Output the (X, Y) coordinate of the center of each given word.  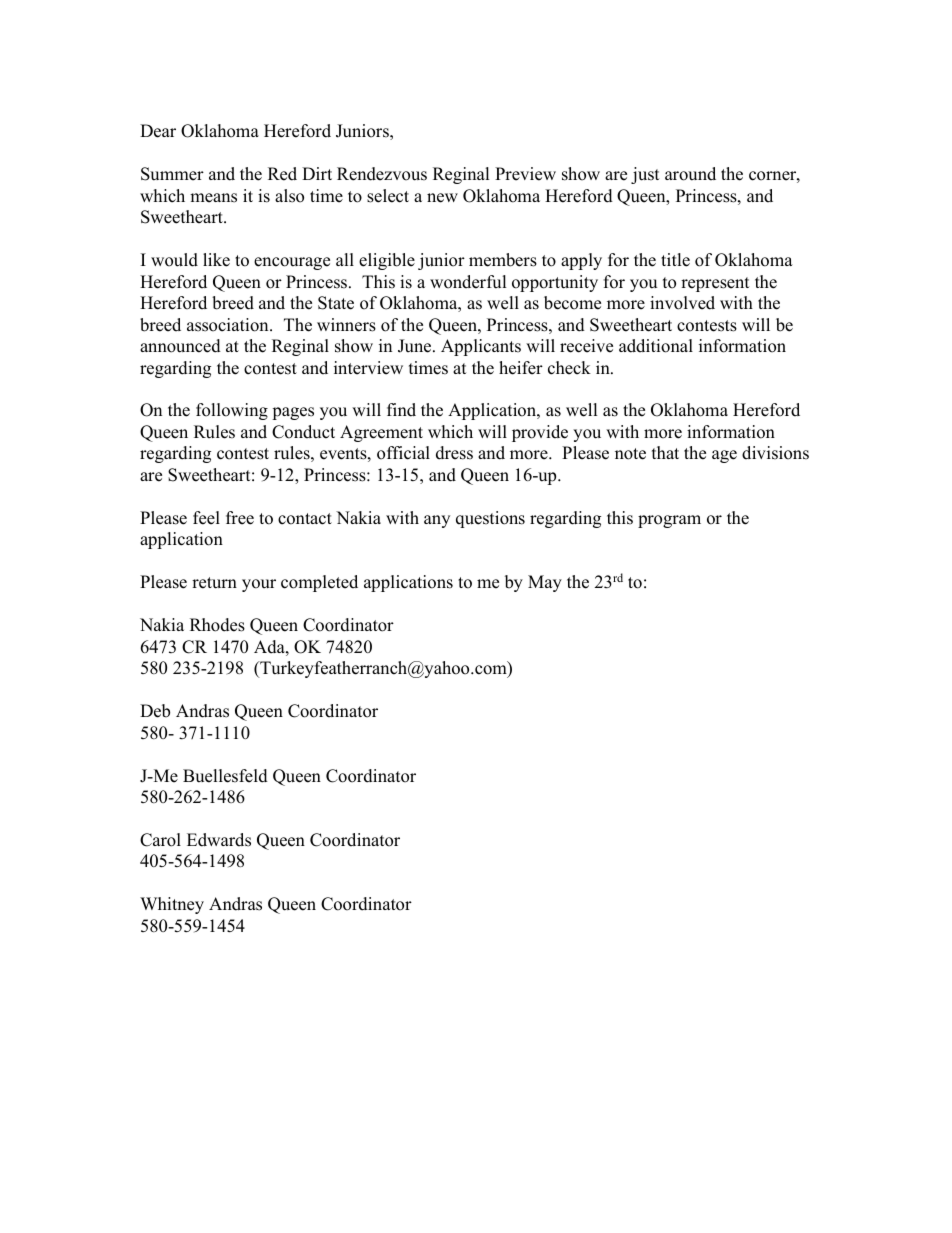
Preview (525, 174)
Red (282, 174)
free (240, 518)
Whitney (172, 905)
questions (490, 519)
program (669, 521)
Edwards (219, 840)
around (690, 174)
